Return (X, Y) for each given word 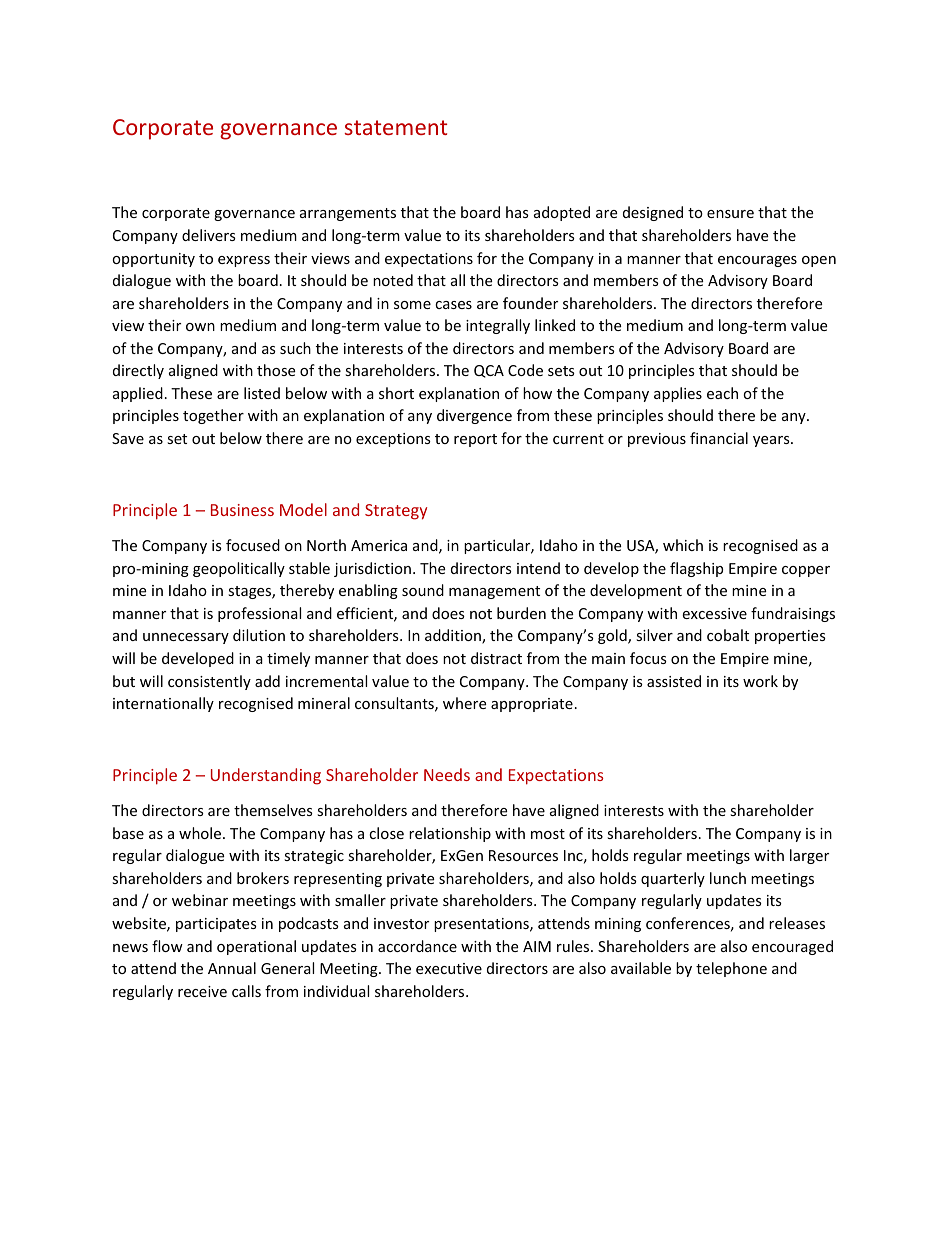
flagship (696, 569)
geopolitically (239, 569)
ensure (730, 214)
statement (396, 127)
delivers (209, 235)
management (494, 592)
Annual (232, 968)
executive (449, 968)
